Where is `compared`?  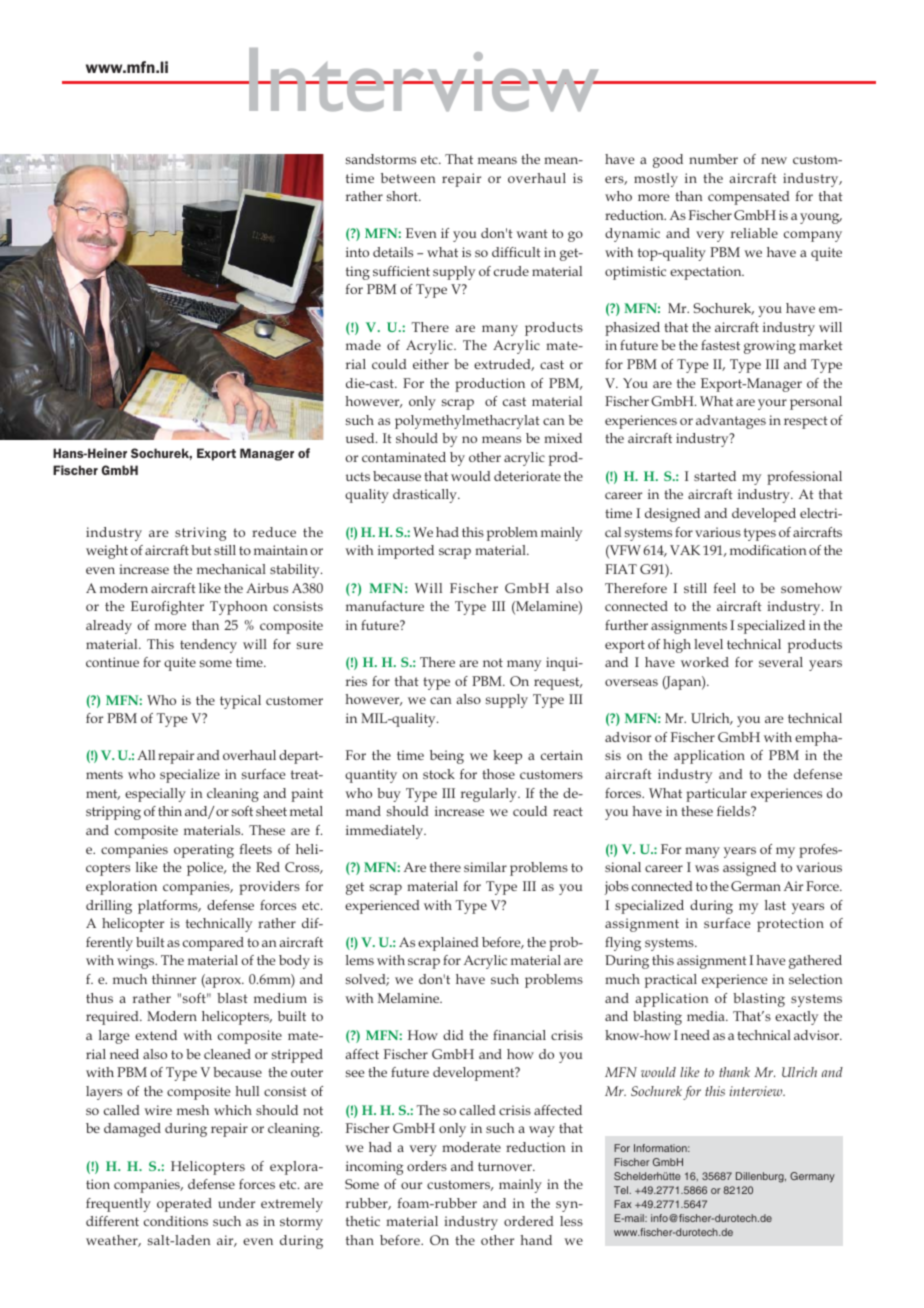 compared is located at coordinates (213, 944).
